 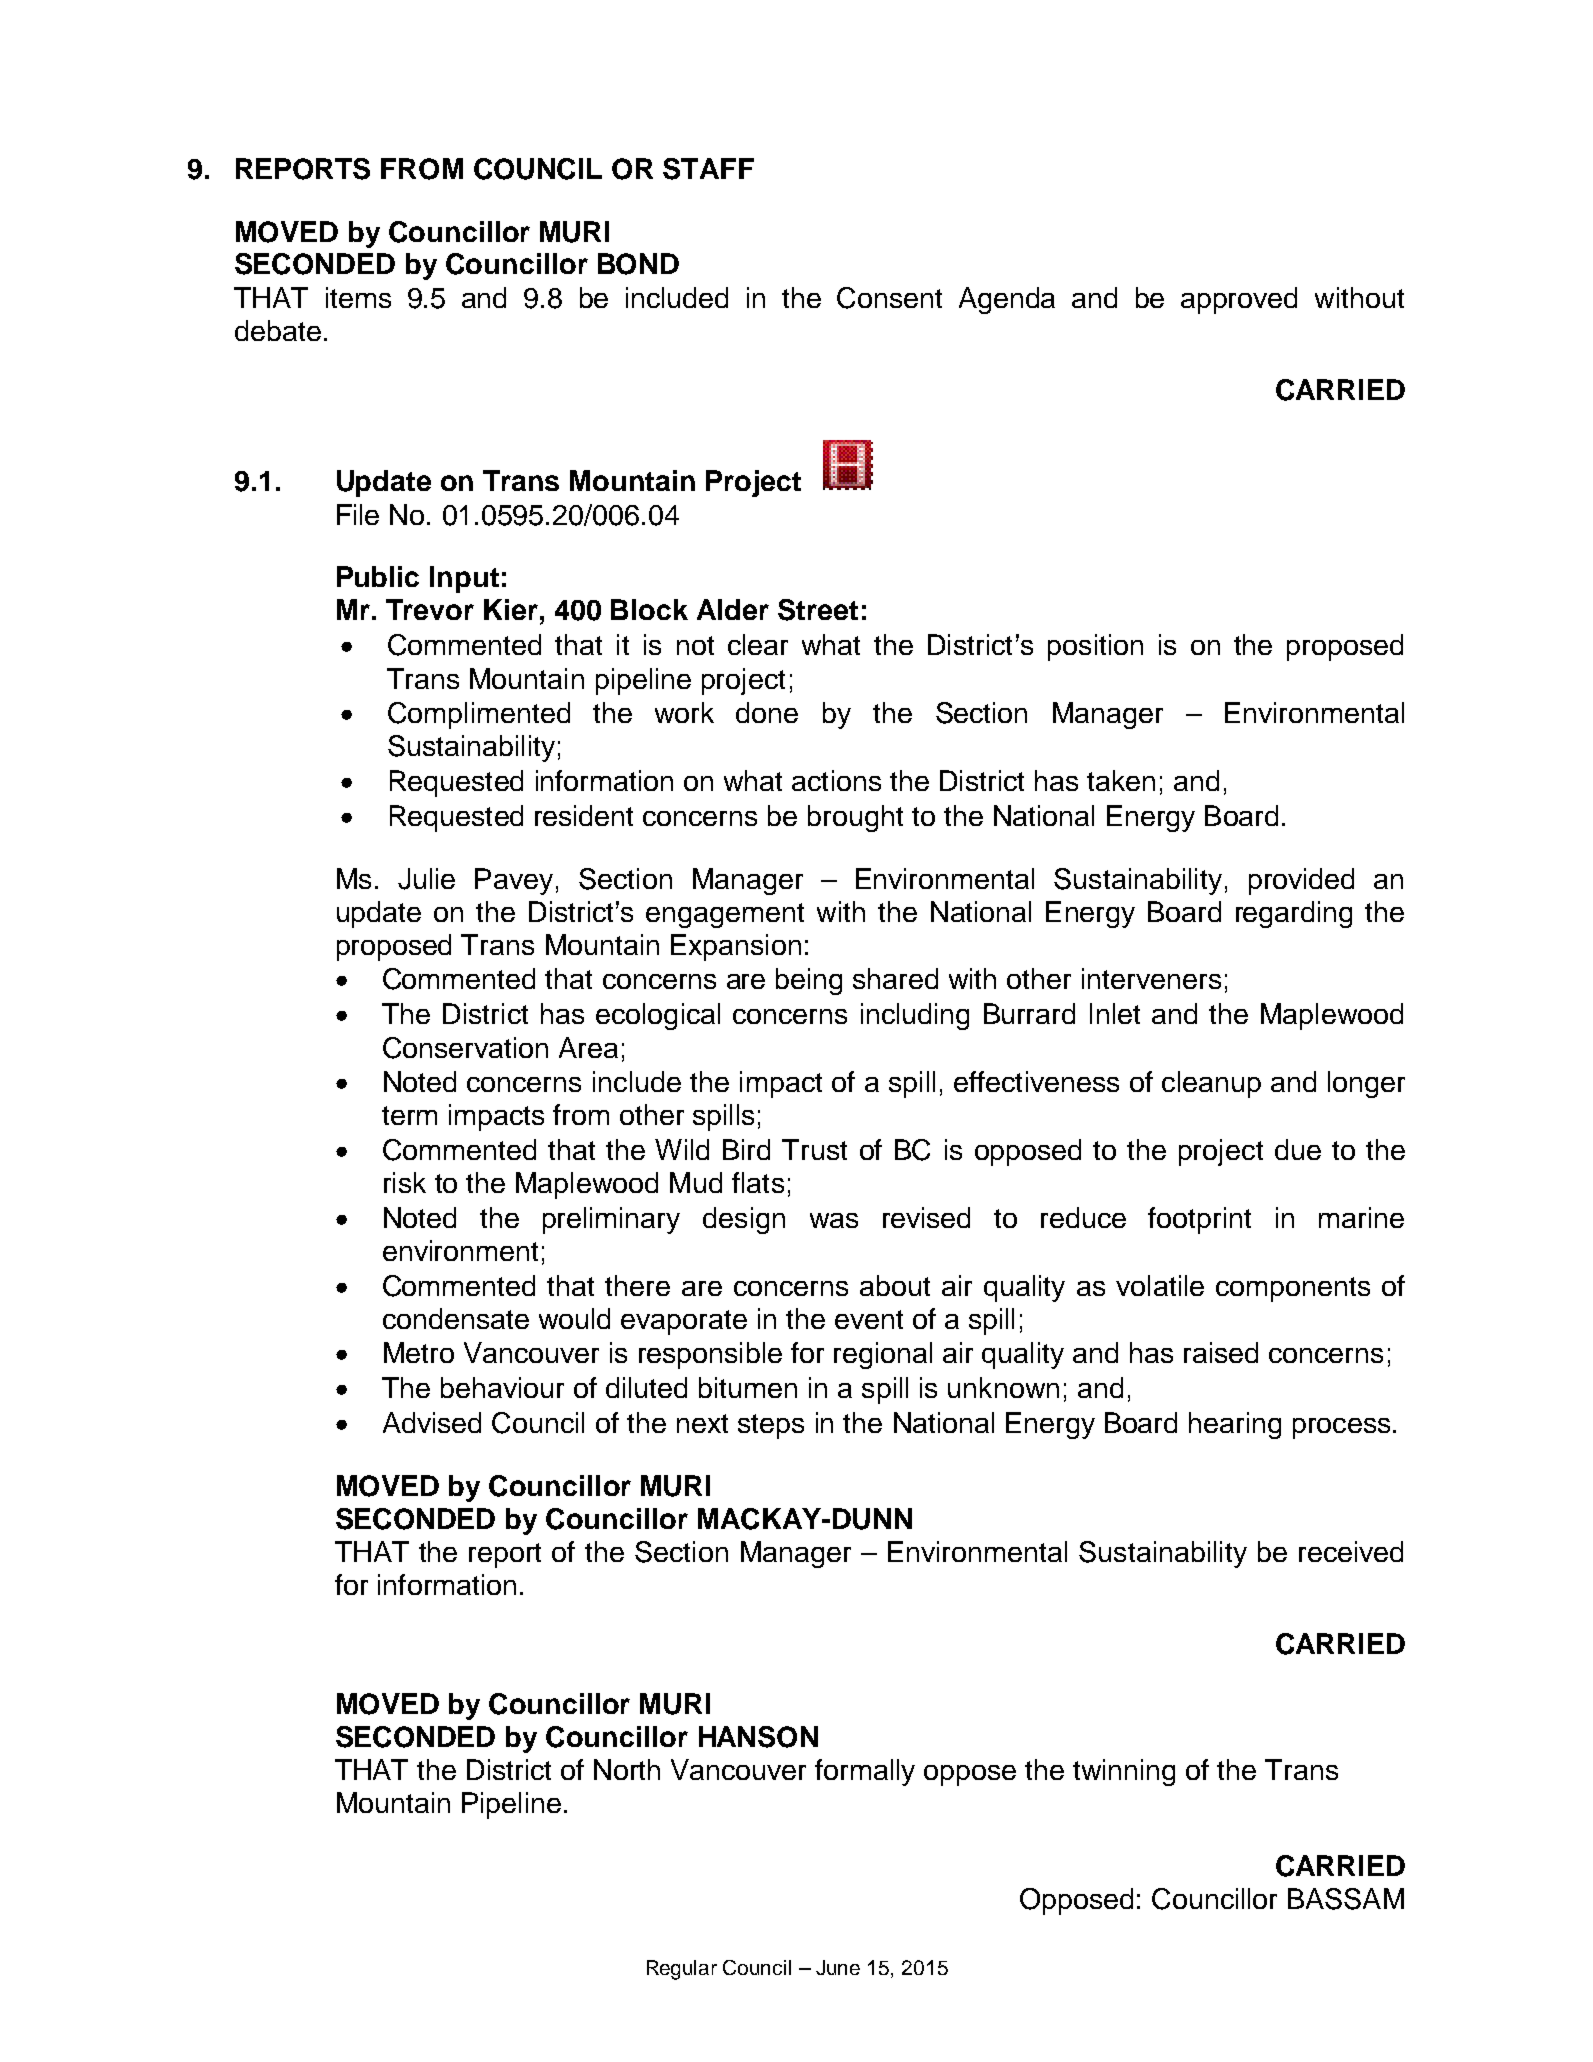 I want to click on items, so click(x=358, y=297).
